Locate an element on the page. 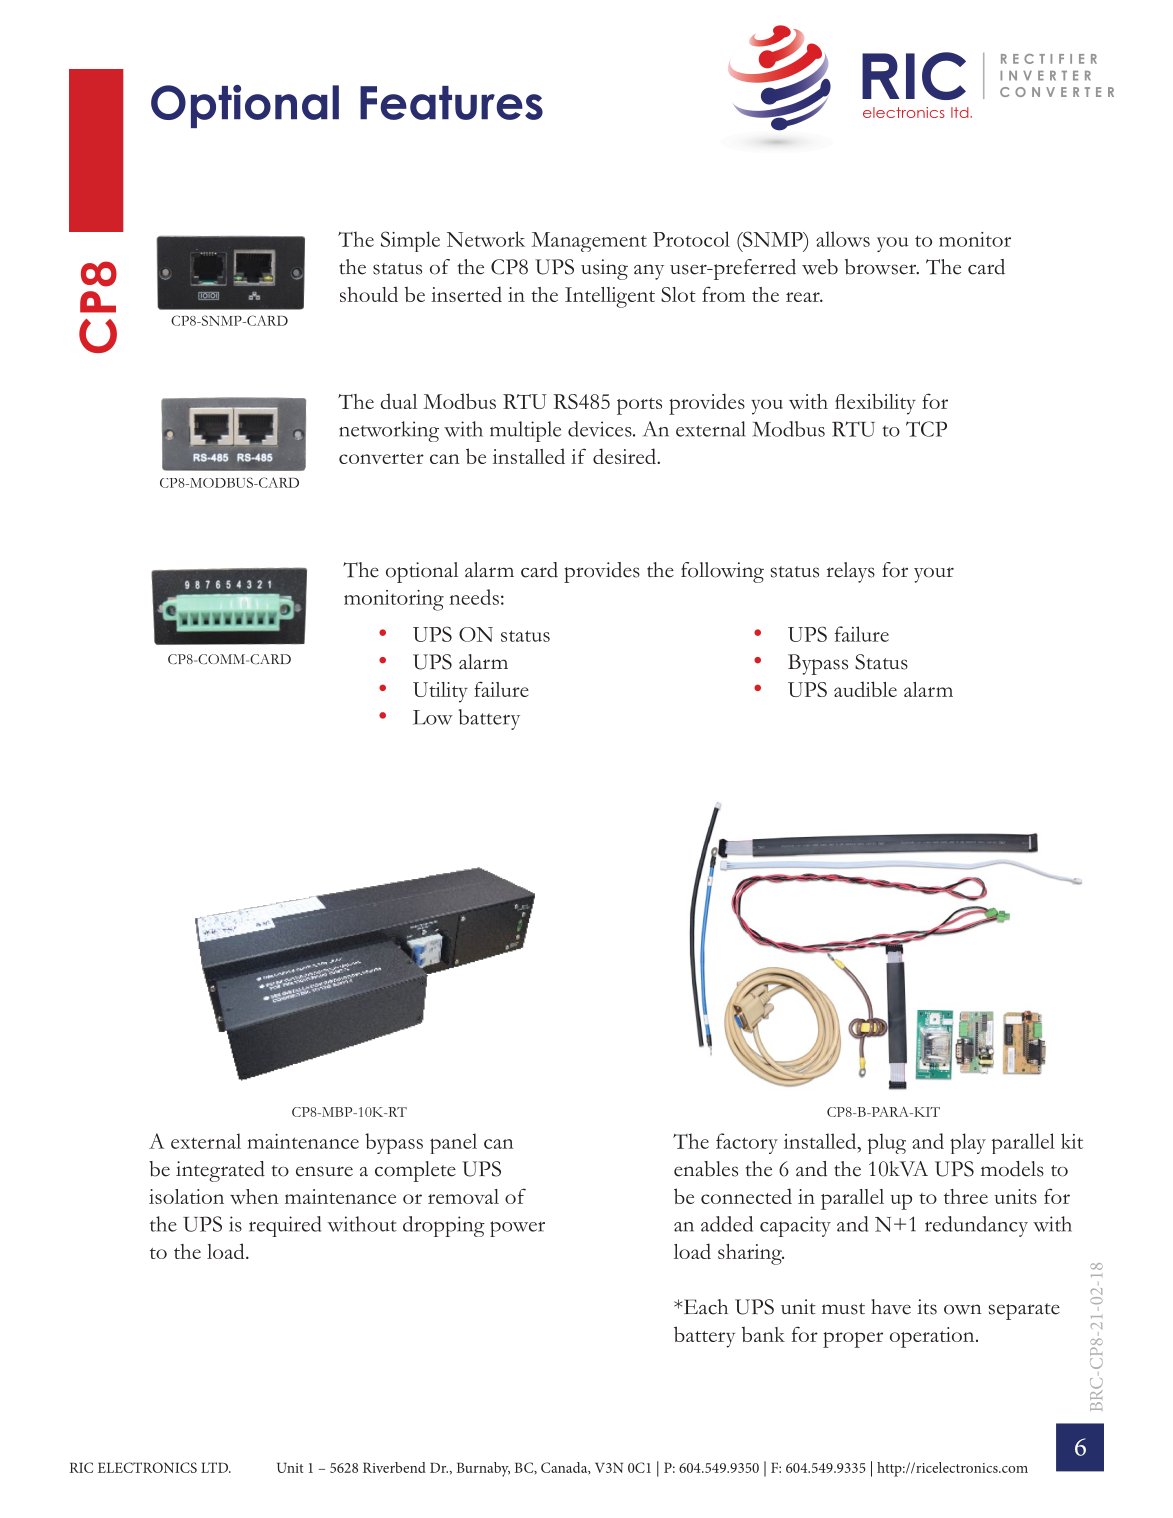  Burnaby is located at coordinates (483, 1469).
